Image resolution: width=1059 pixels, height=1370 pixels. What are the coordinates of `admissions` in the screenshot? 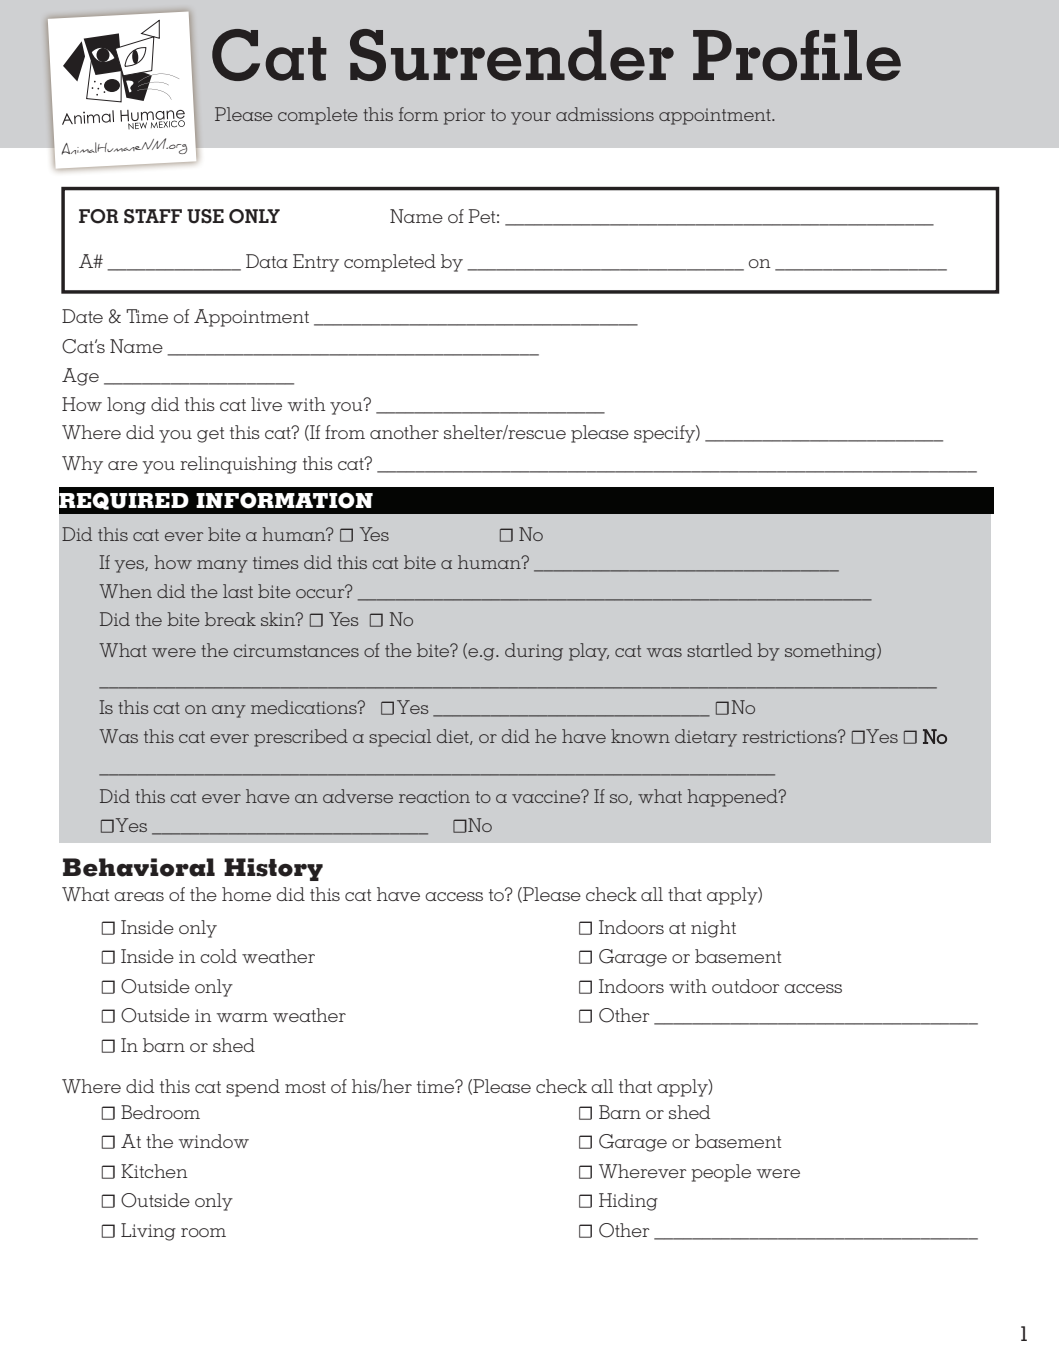 It's located at (605, 114).
